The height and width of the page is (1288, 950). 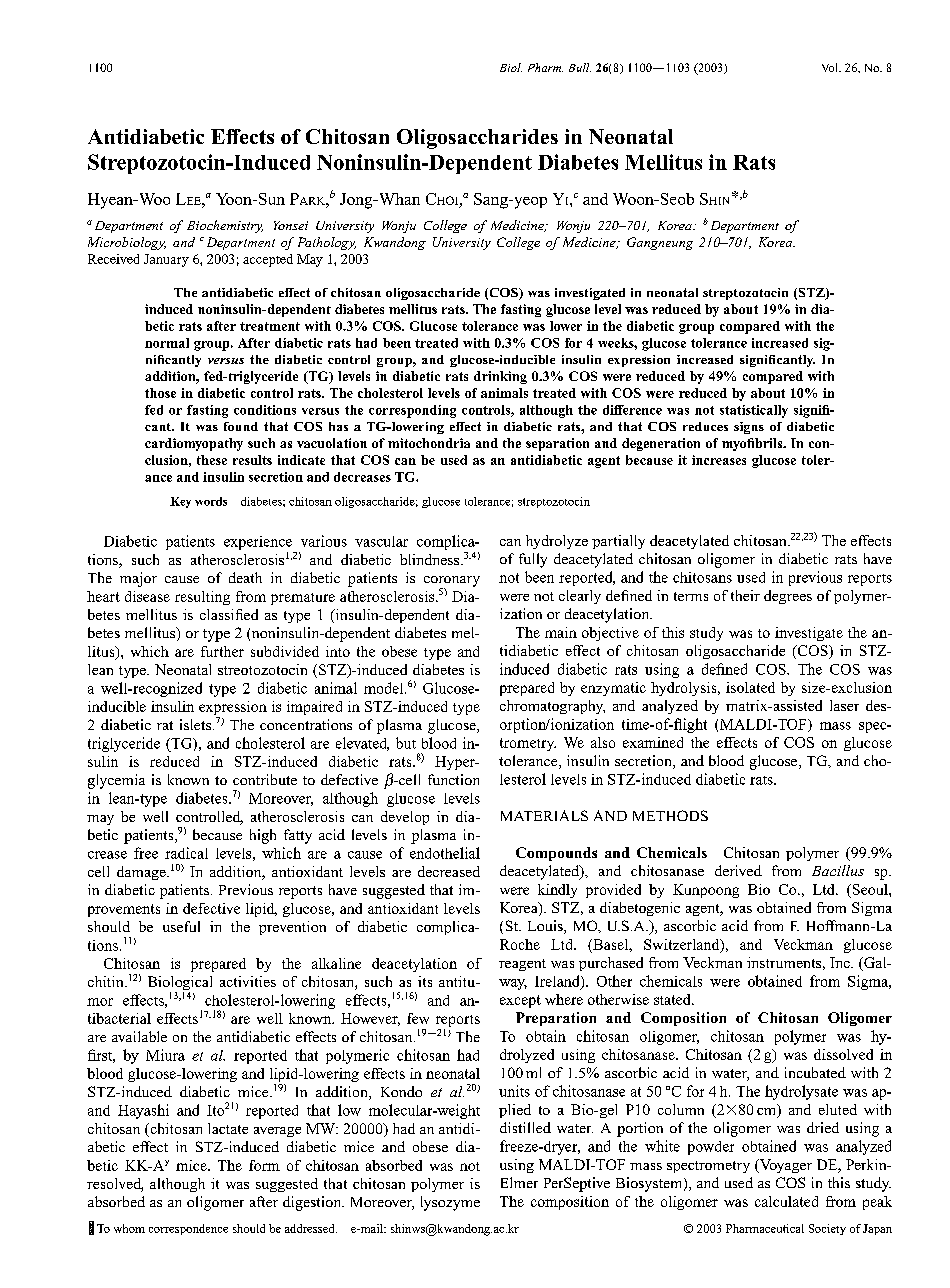 I want to click on statistically, so click(x=754, y=411).
